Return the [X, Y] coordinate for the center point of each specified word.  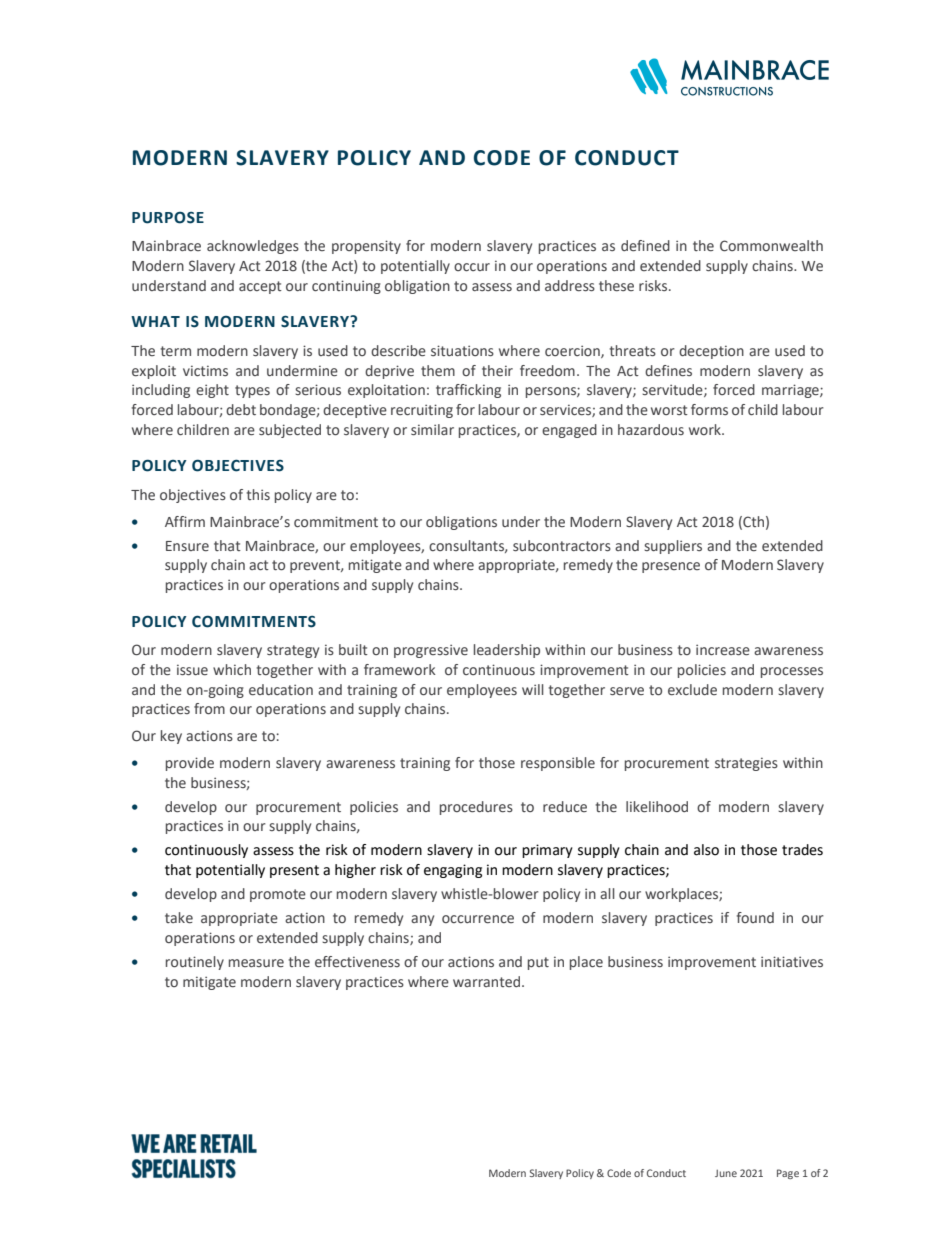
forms [709, 409]
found [755, 917]
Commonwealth [771, 246]
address [570, 285]
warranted [488, 981]
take [179, 917]
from [209, 708]
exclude [692, 689]
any [422, 920]
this [258, 494]
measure [256, 963]
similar [432, 429]
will [533, 689]
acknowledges [253, 247]
